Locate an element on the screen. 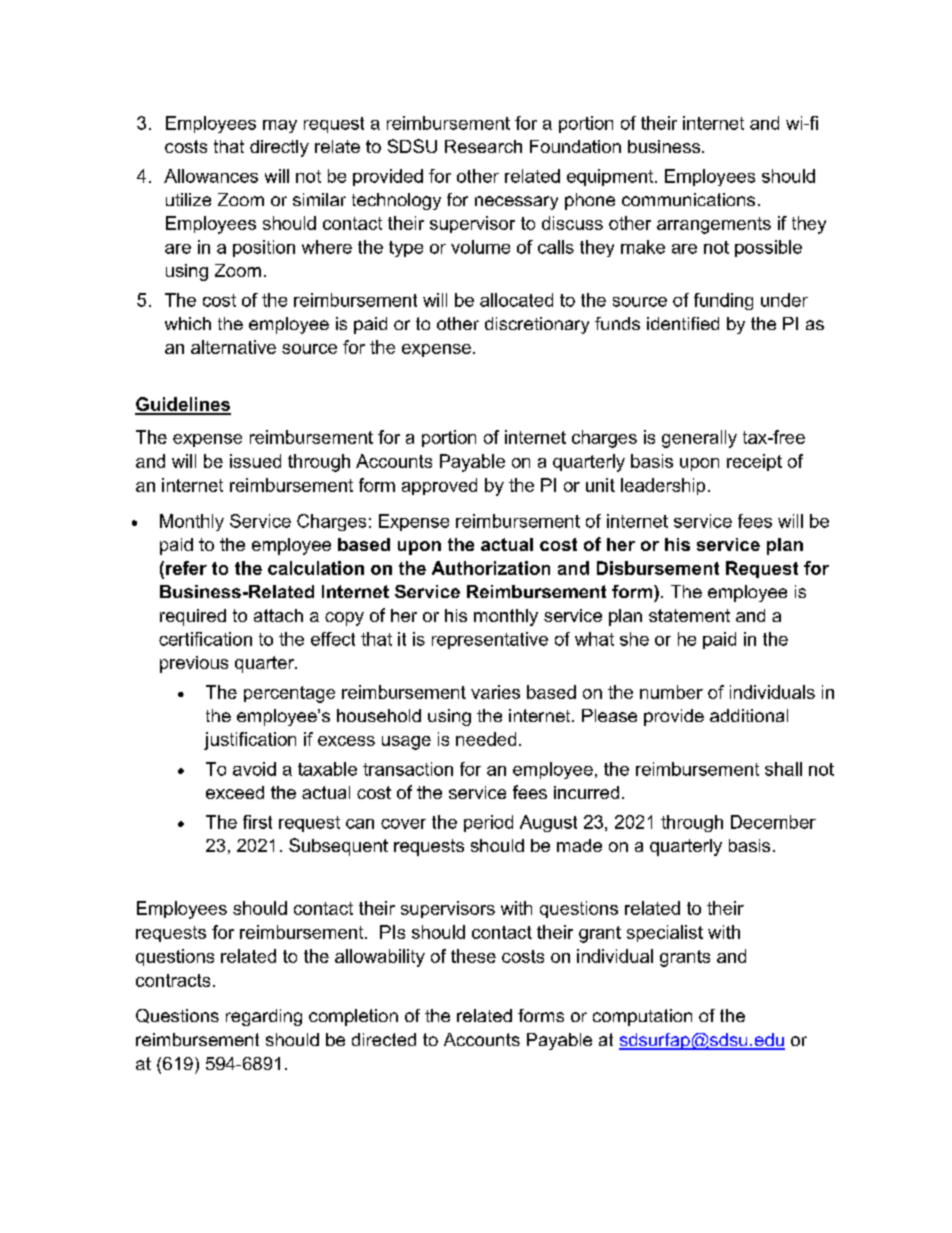 The image size is (952, 1233). communications is located at coordinates (688, 199).
